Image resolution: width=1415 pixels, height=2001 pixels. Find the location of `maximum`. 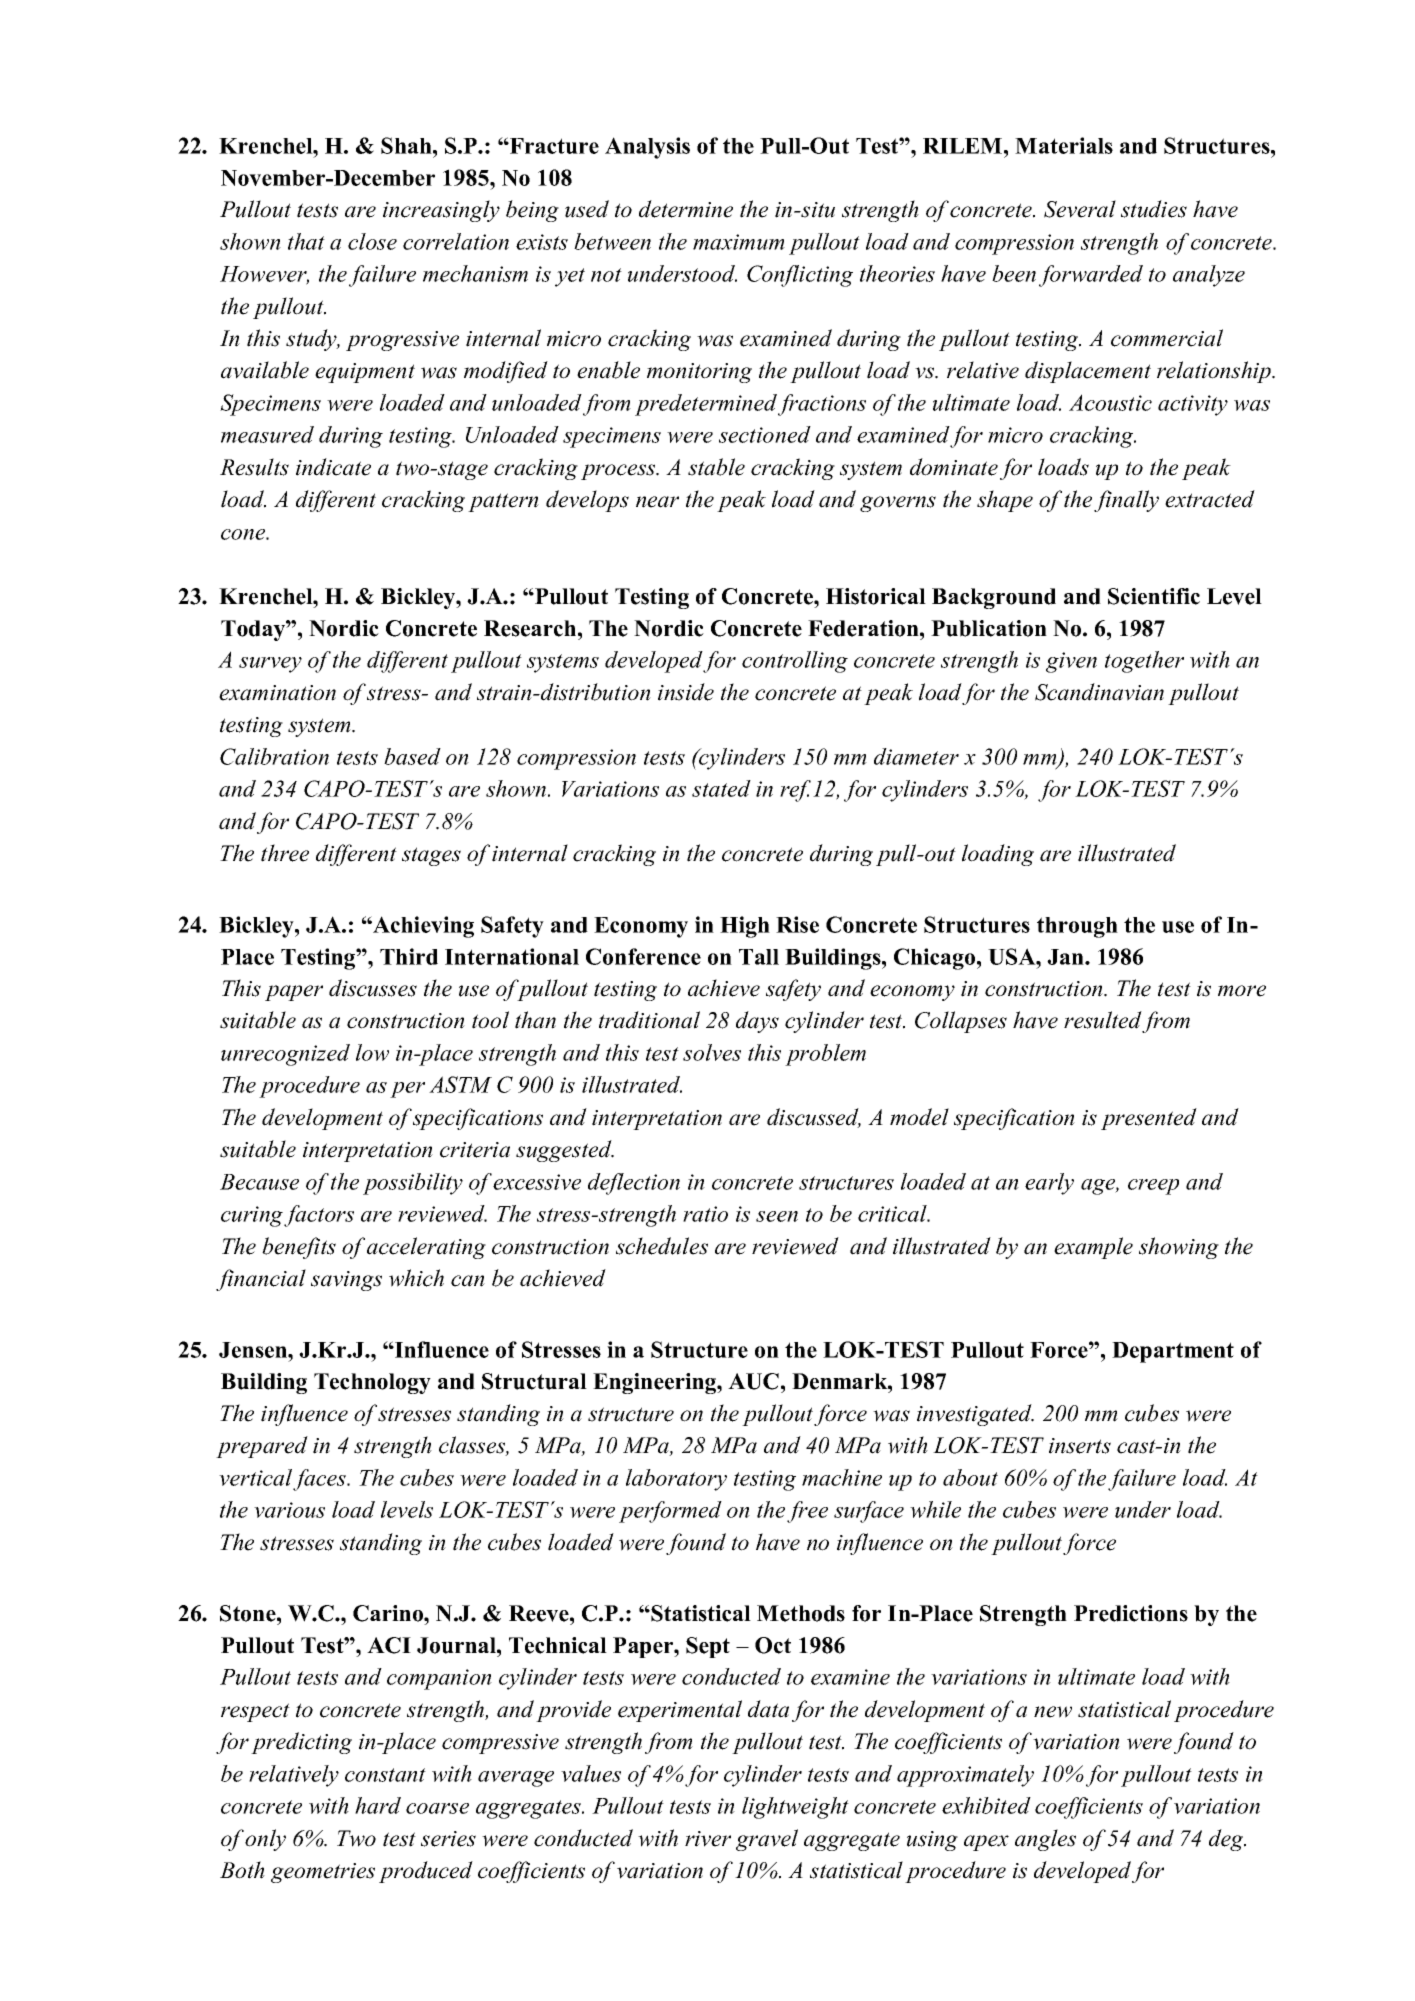

maximum is located at coordinates (739, 242).
